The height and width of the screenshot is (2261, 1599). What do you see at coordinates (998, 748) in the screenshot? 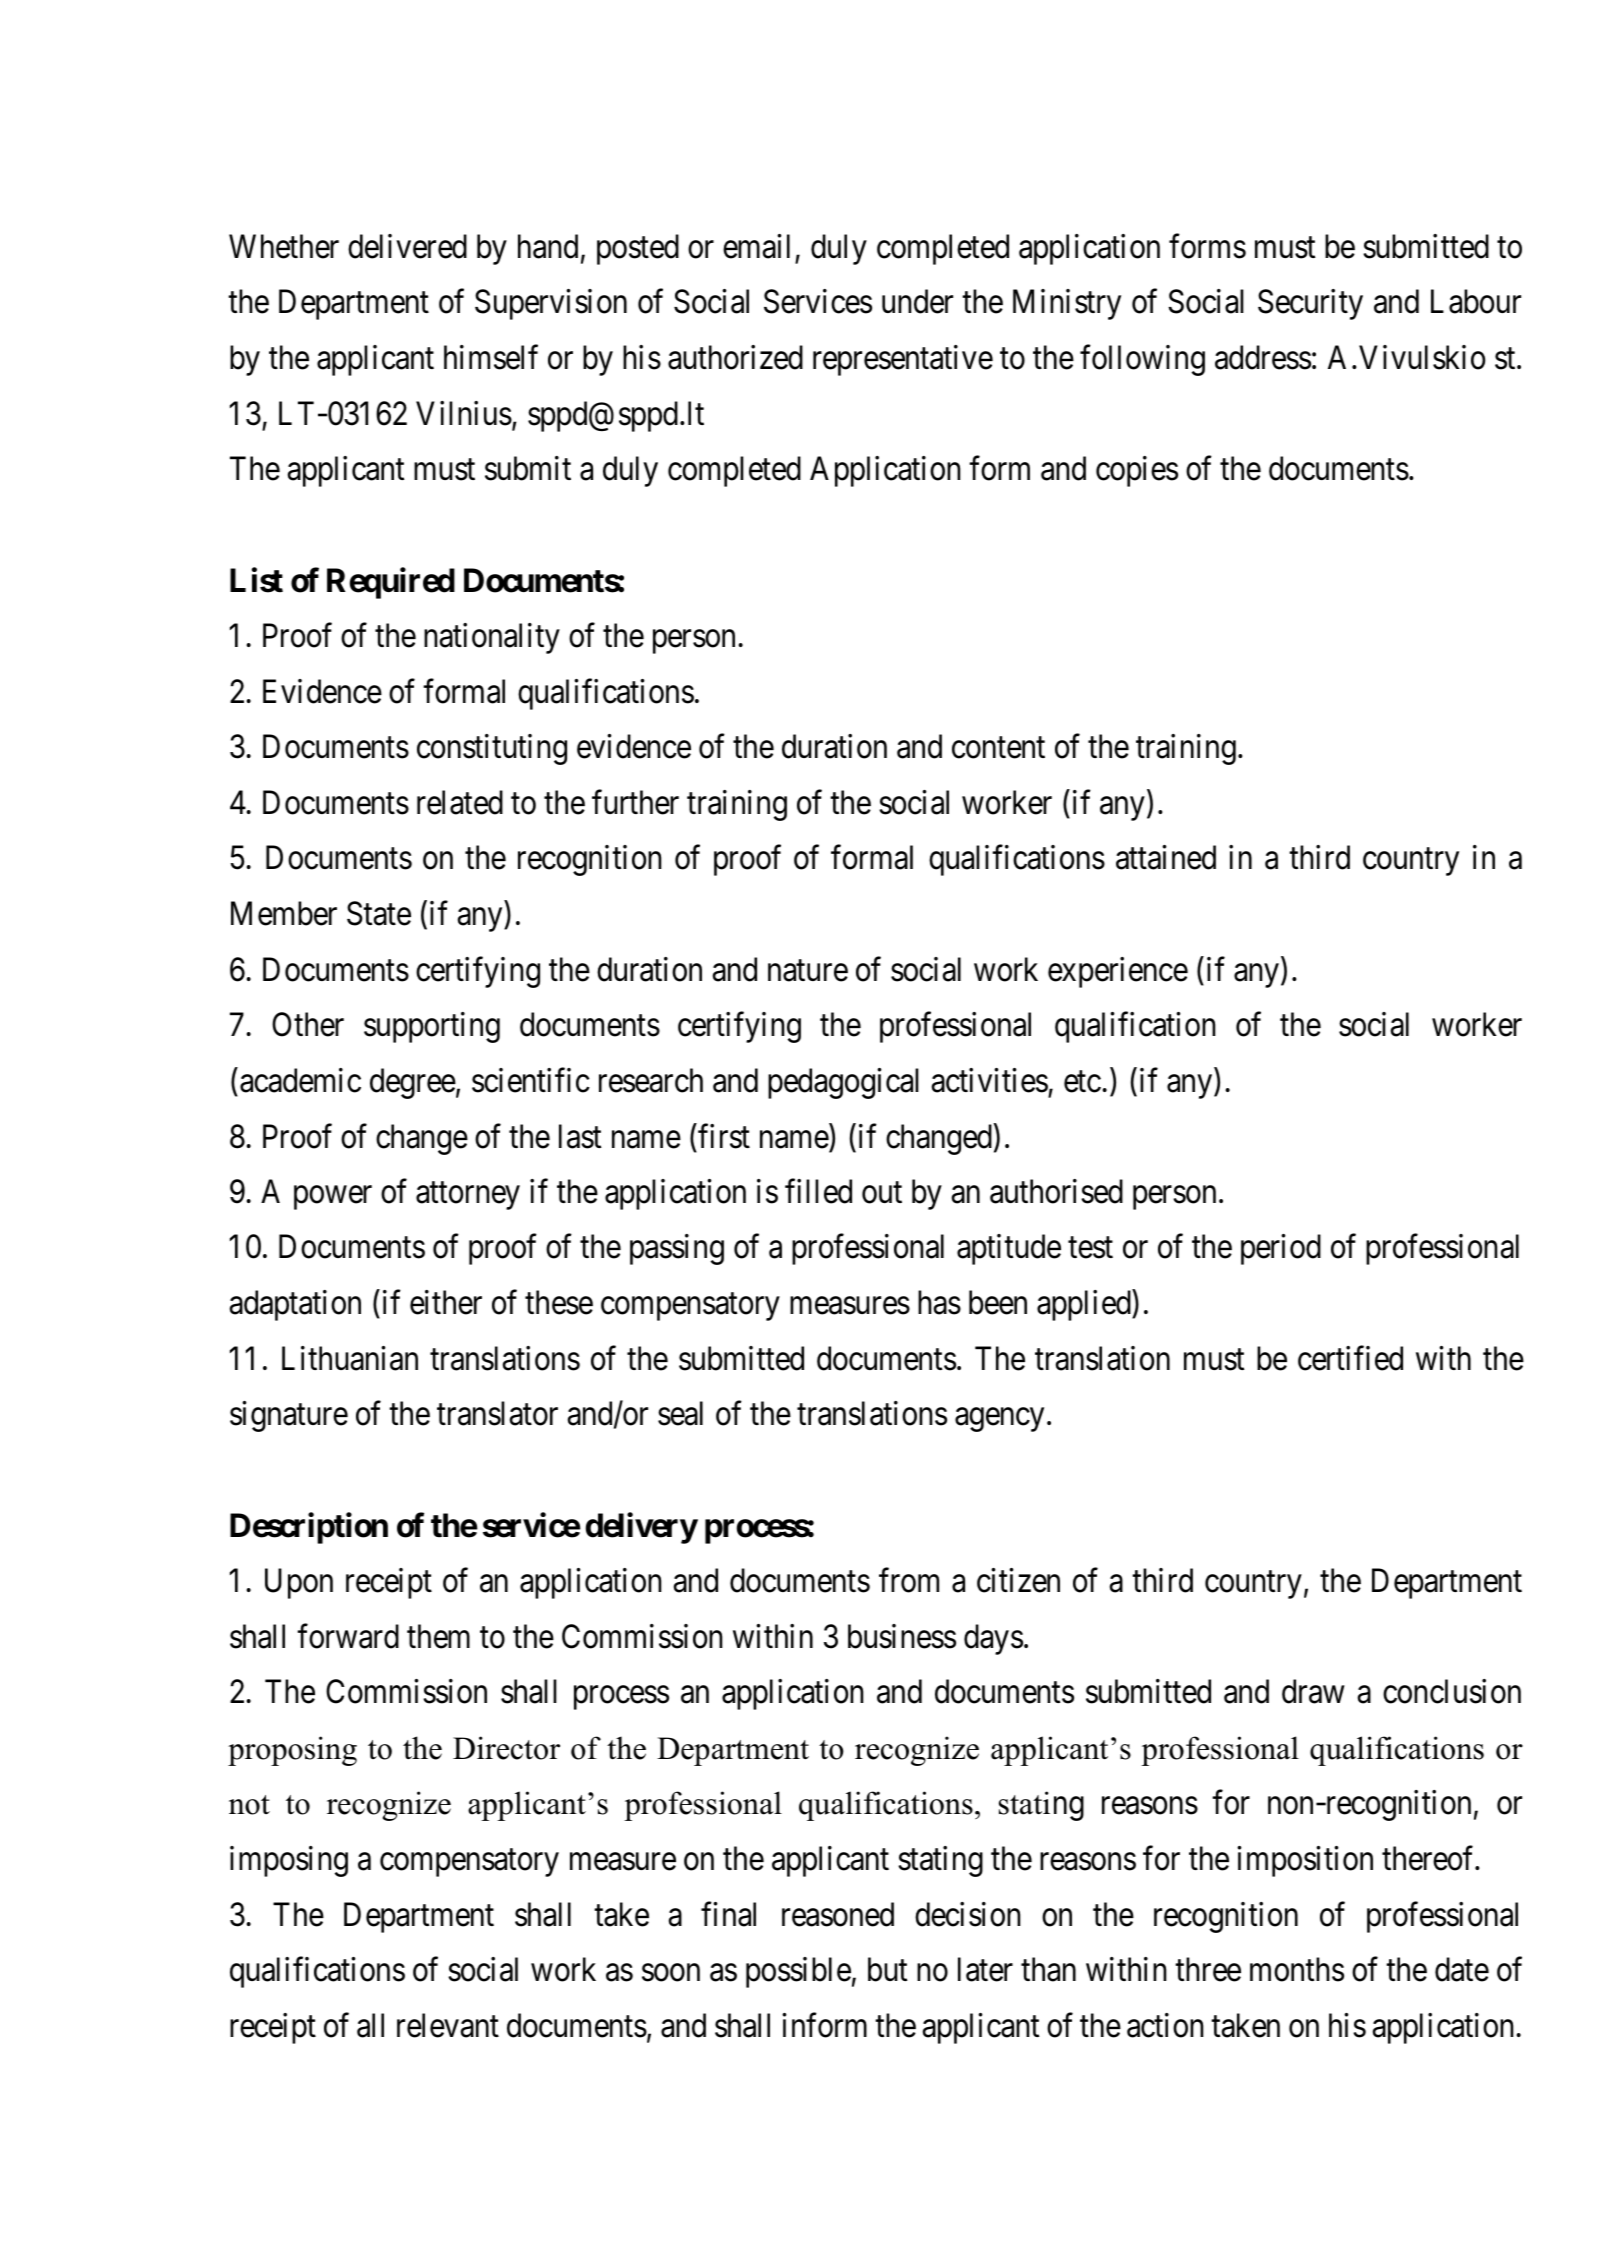
I see `content` at bounding box center [998, 748].
